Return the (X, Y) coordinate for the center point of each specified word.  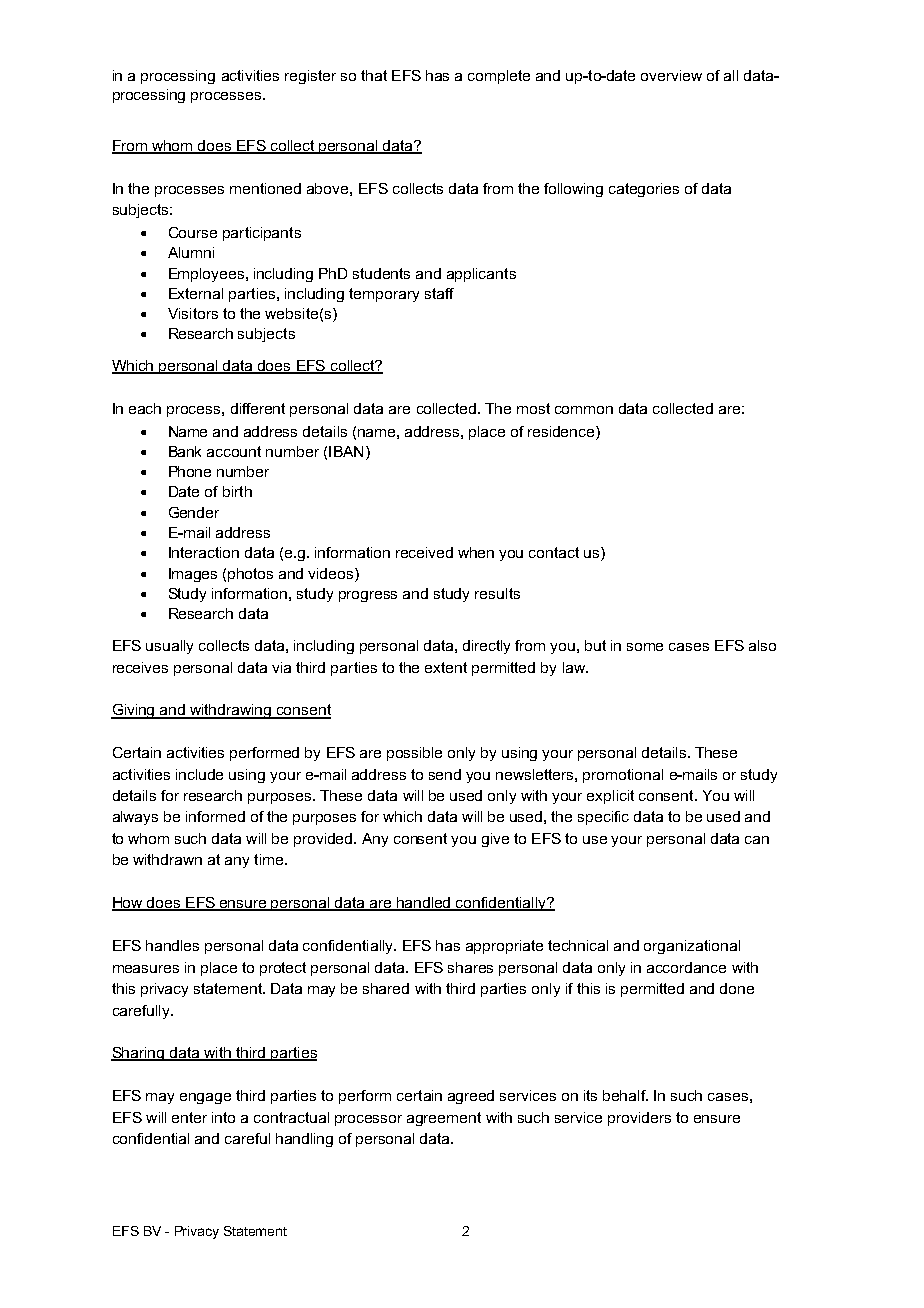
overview (671, 75)
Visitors (193, 313)
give (495, 840)
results (497, 593)
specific (603, 818)
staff (439, 293)
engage (205, 1098)
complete (499, 77)
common (584, 410)
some (645, 647)
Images (193, 575)
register (310, 77)
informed (215, 816)
